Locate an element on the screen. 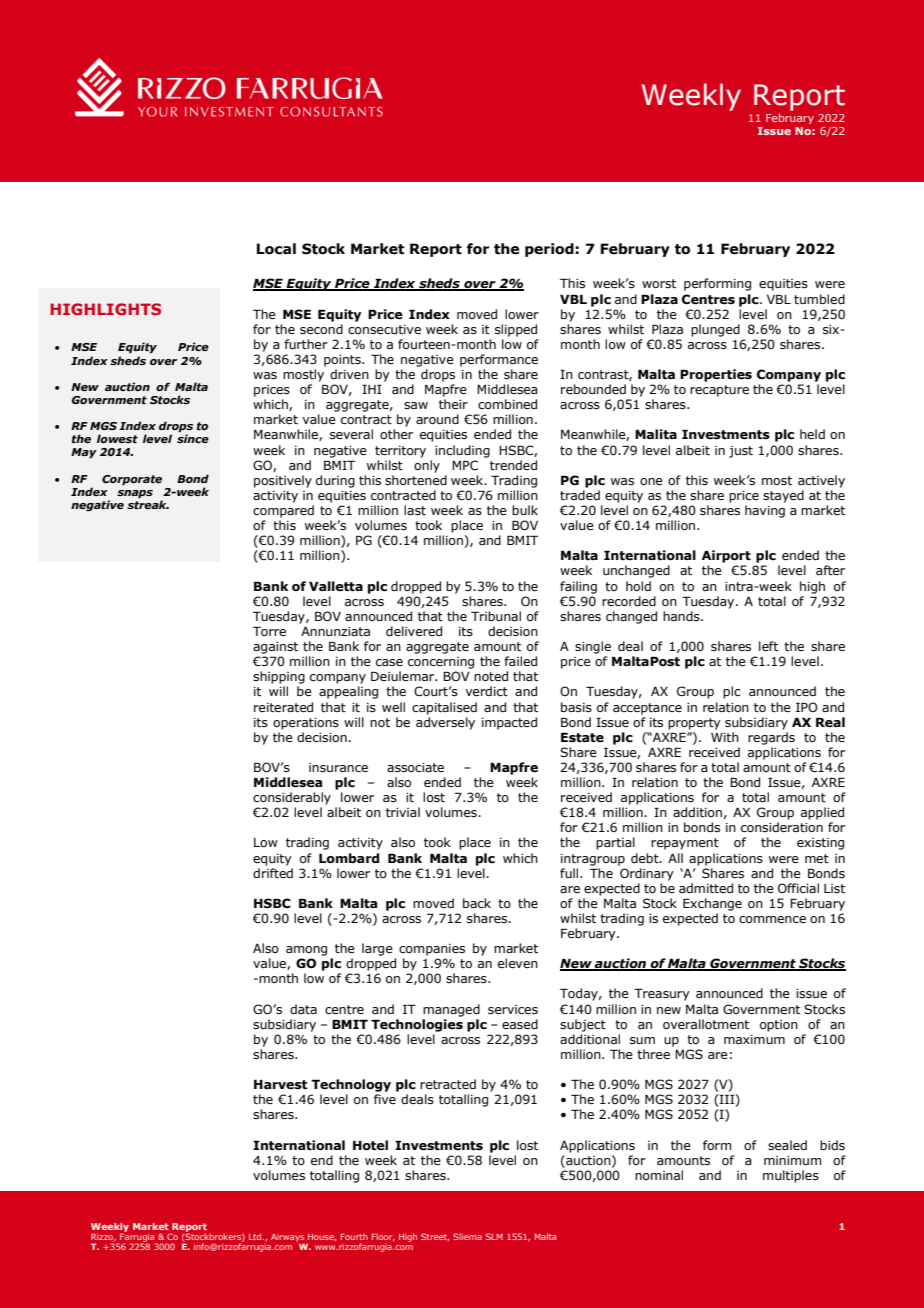 The height and width of the screenshot is (1308, 924). Ltd is located at coordinates (256, 1236).
